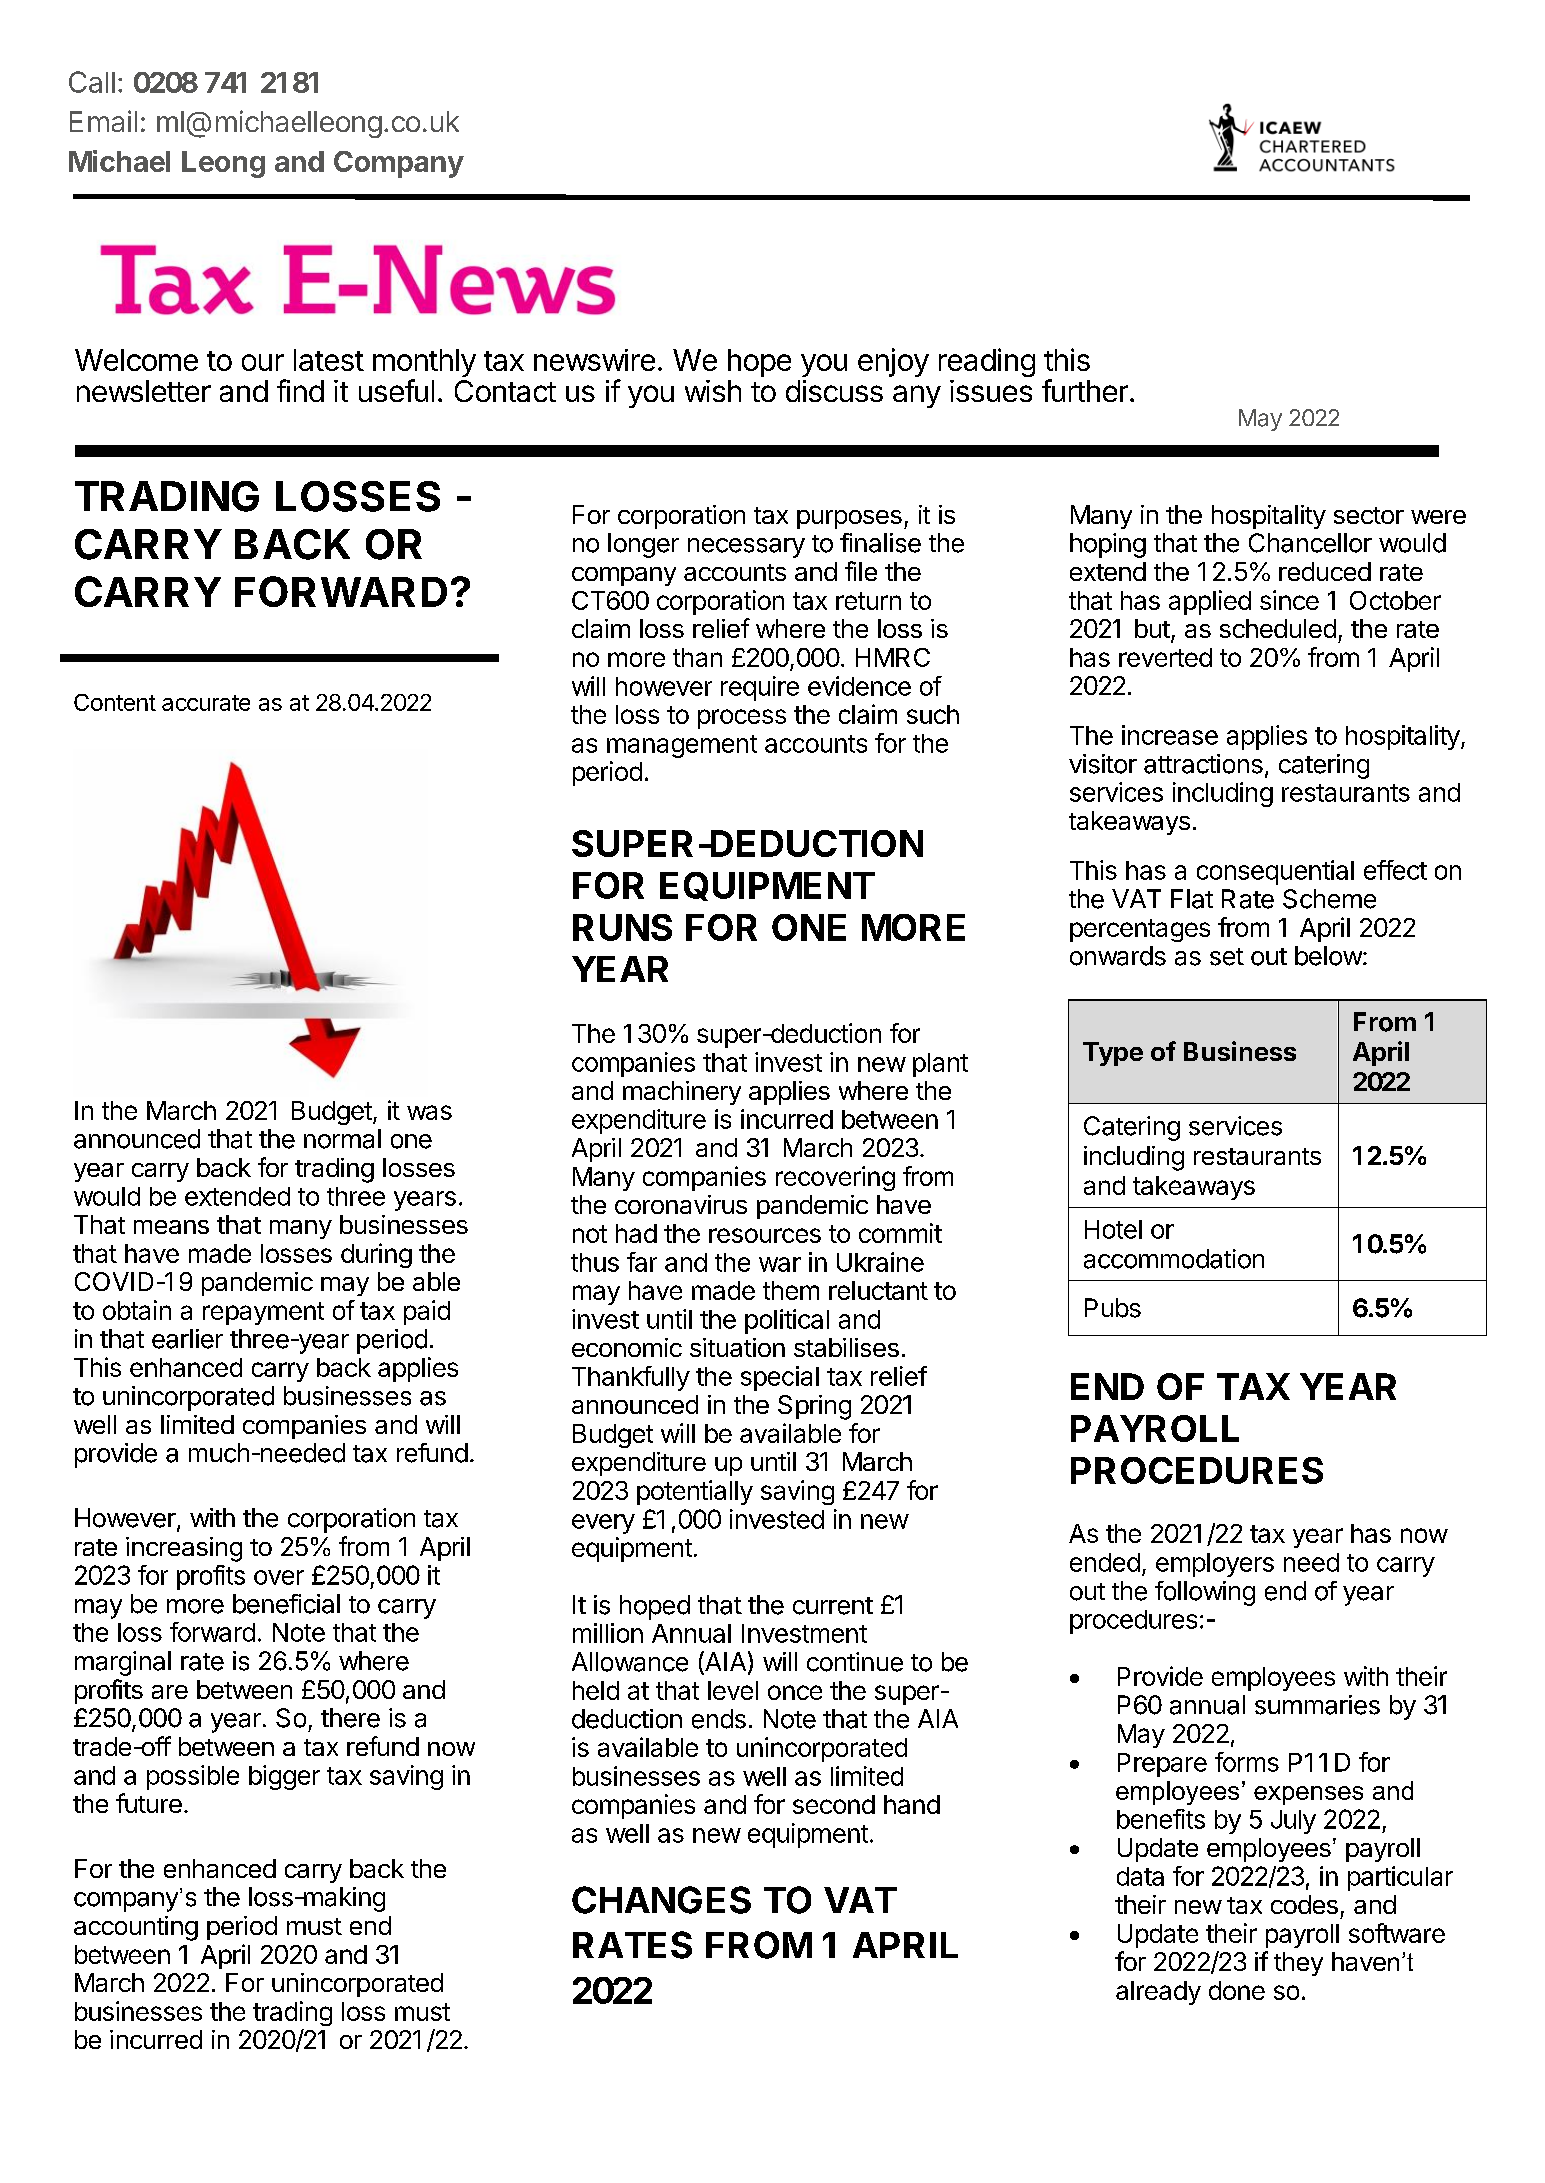  I want to click on accounting, so click(136, 1928).
